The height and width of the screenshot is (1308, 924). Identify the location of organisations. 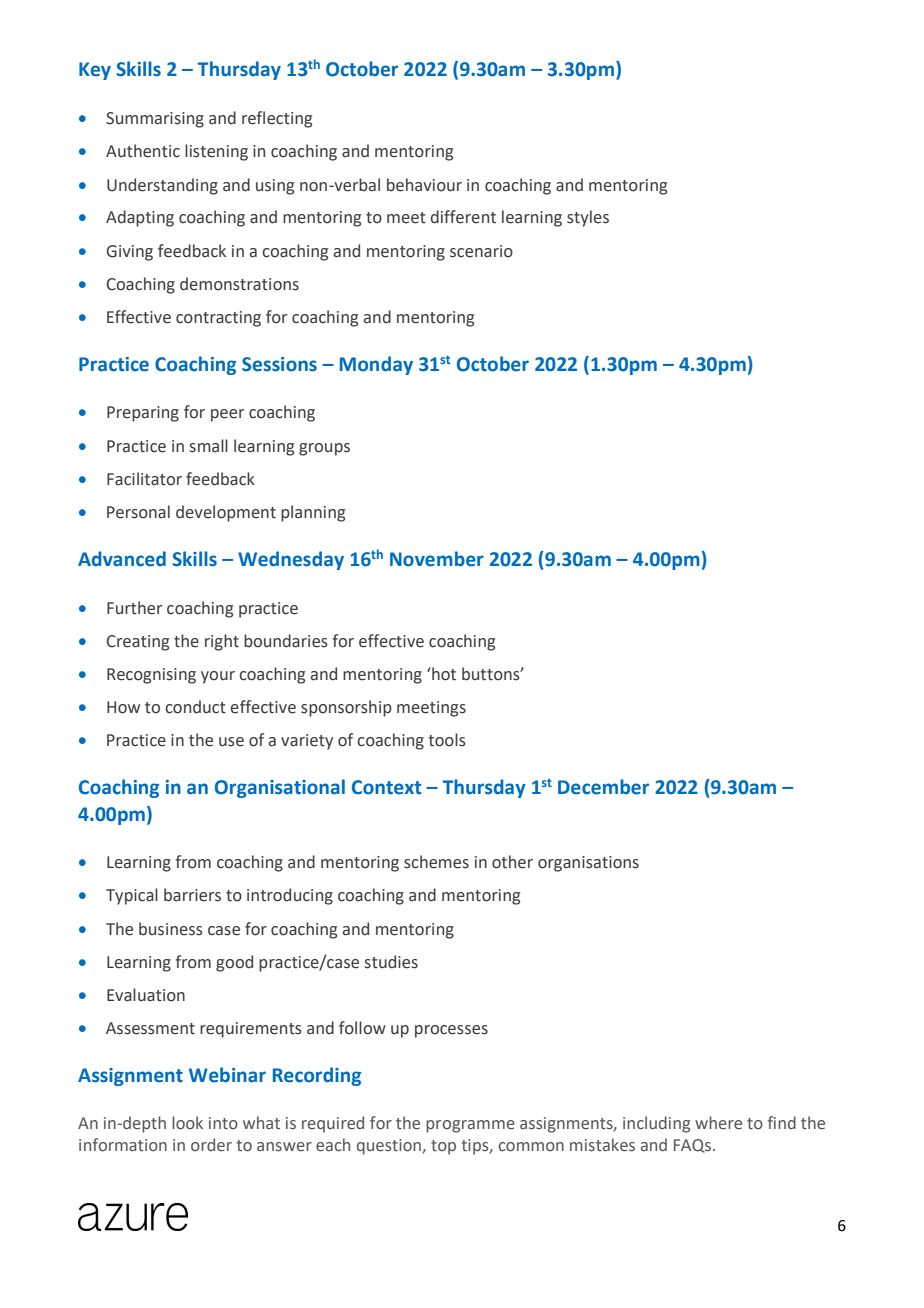
(588, 864).
